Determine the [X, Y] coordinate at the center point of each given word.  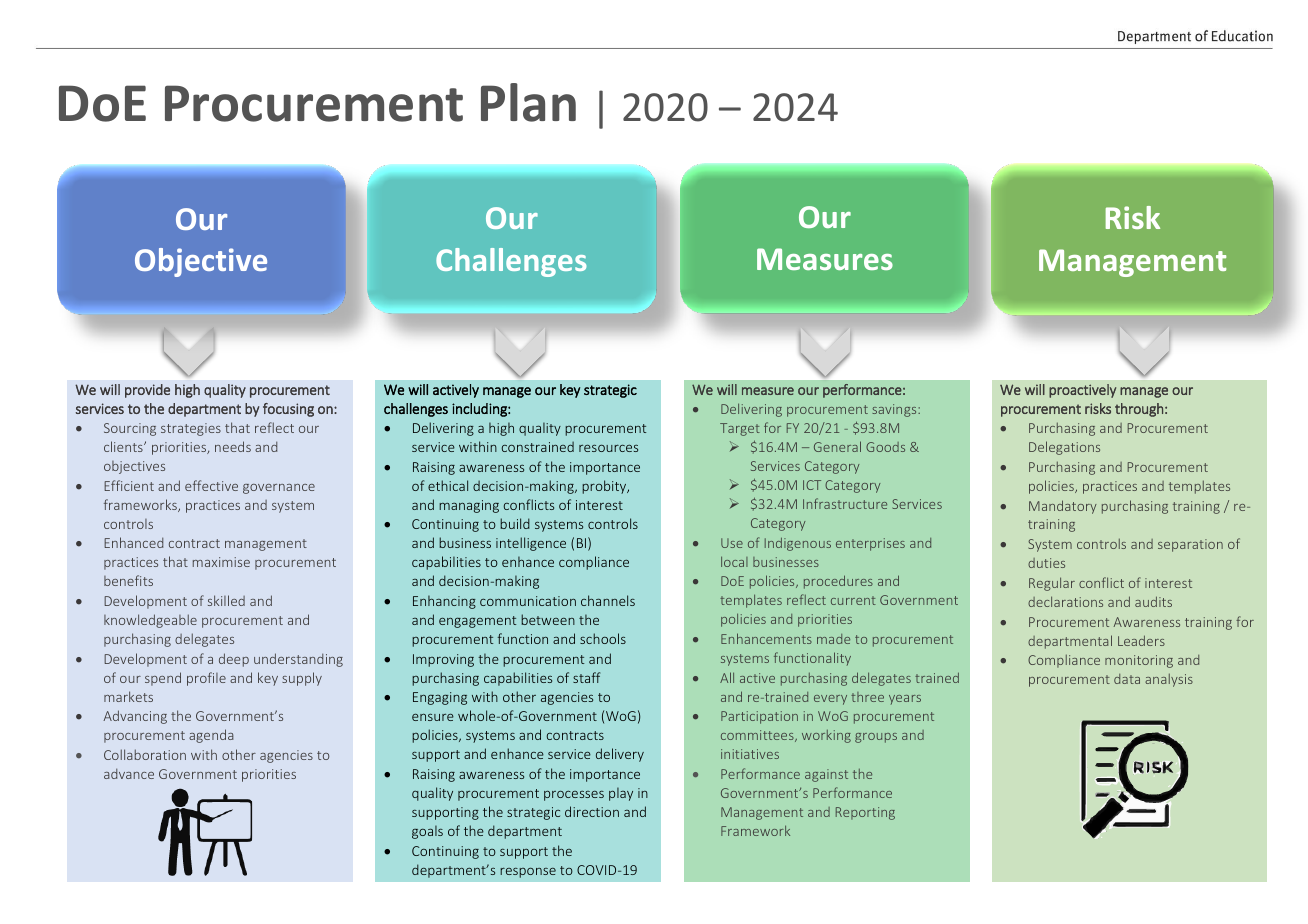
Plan [528, 102]
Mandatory [1063, 507]
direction [592, 811]
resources [608, 448]
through [1139, 410]
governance [279, 489]
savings [895, 410]
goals [427, 832]
